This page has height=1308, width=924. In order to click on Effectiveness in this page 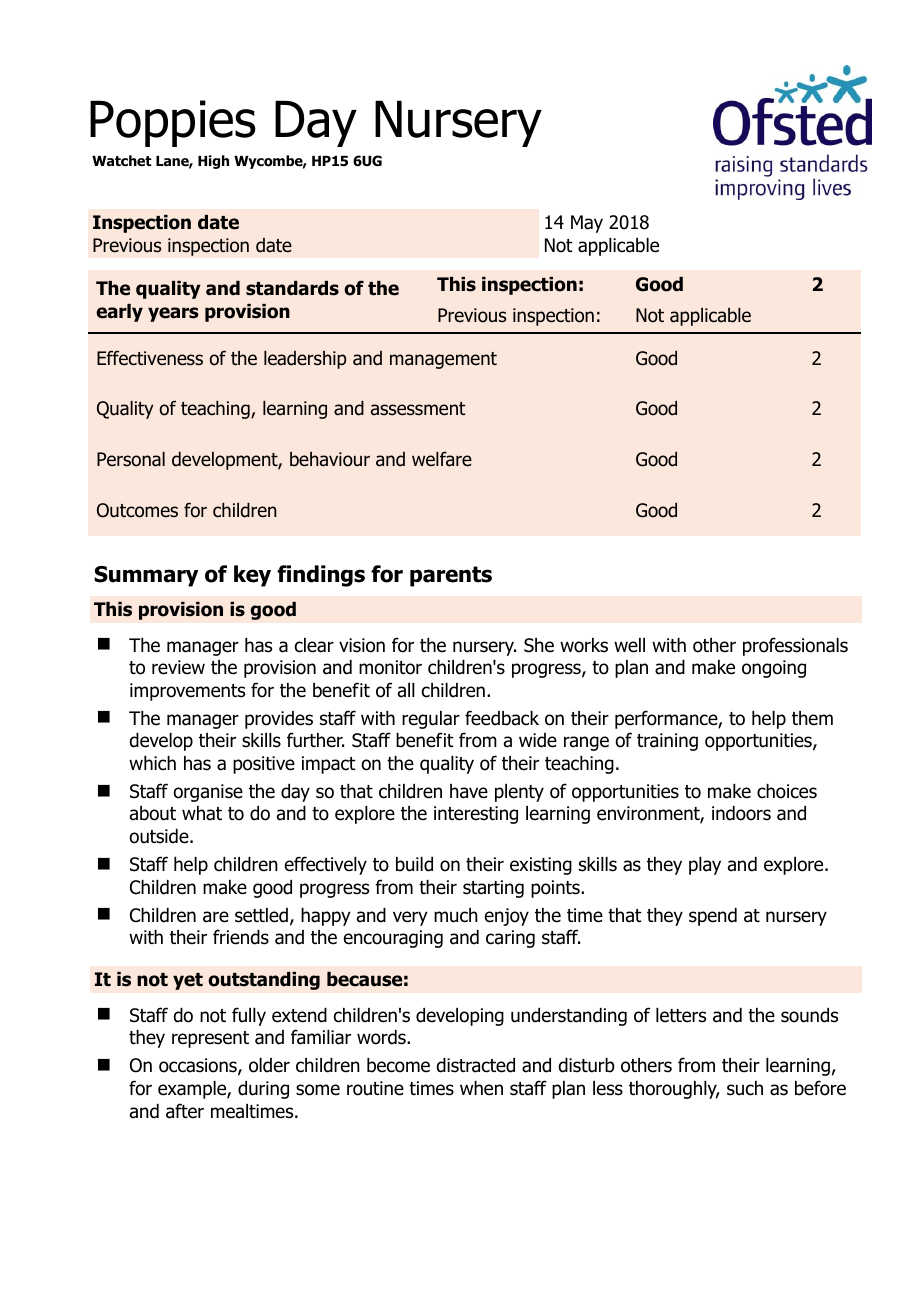, I will do `click(150, 358)`.
